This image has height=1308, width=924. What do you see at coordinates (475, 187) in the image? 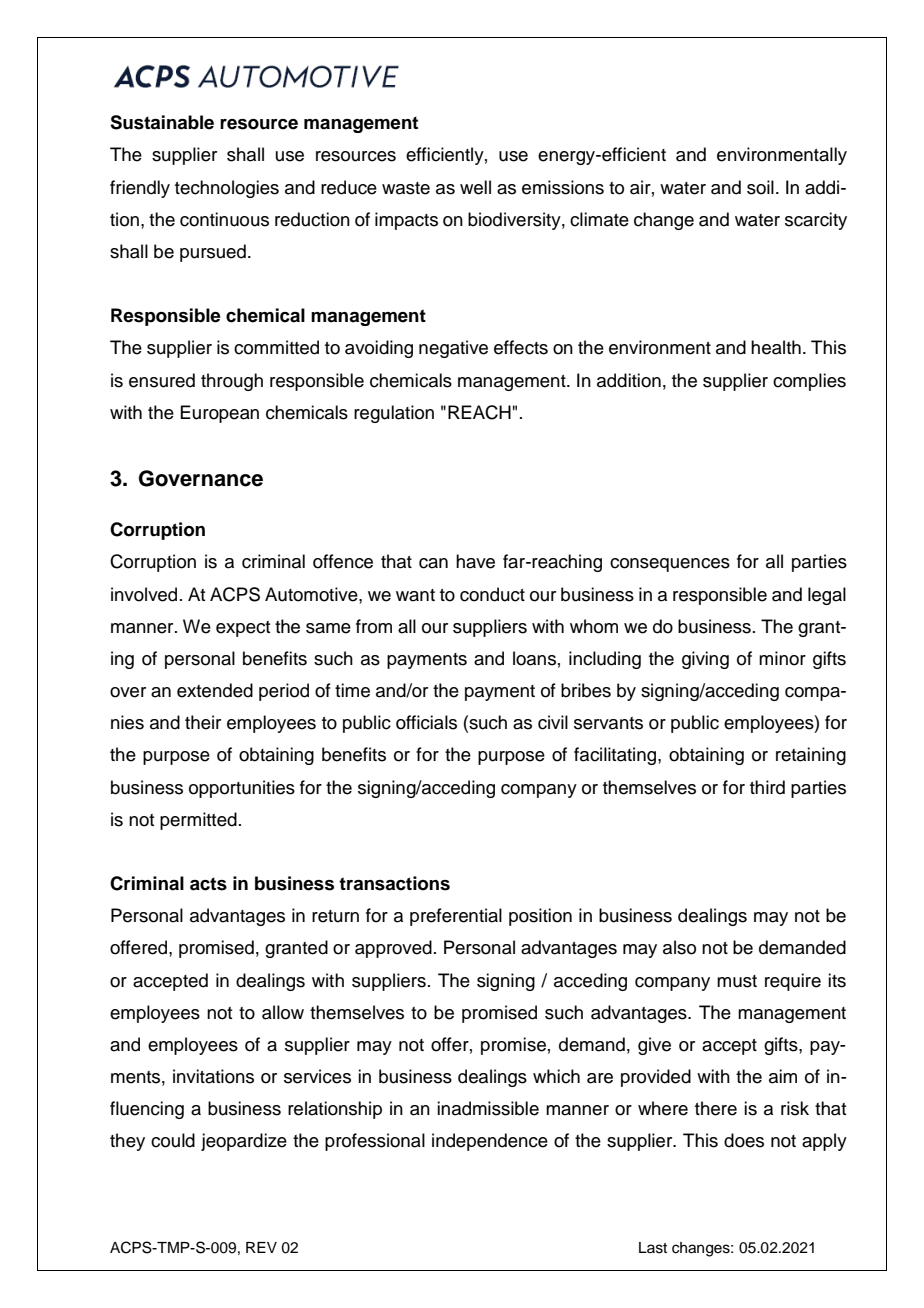
I see `well` at bounding box center [475, 187].
